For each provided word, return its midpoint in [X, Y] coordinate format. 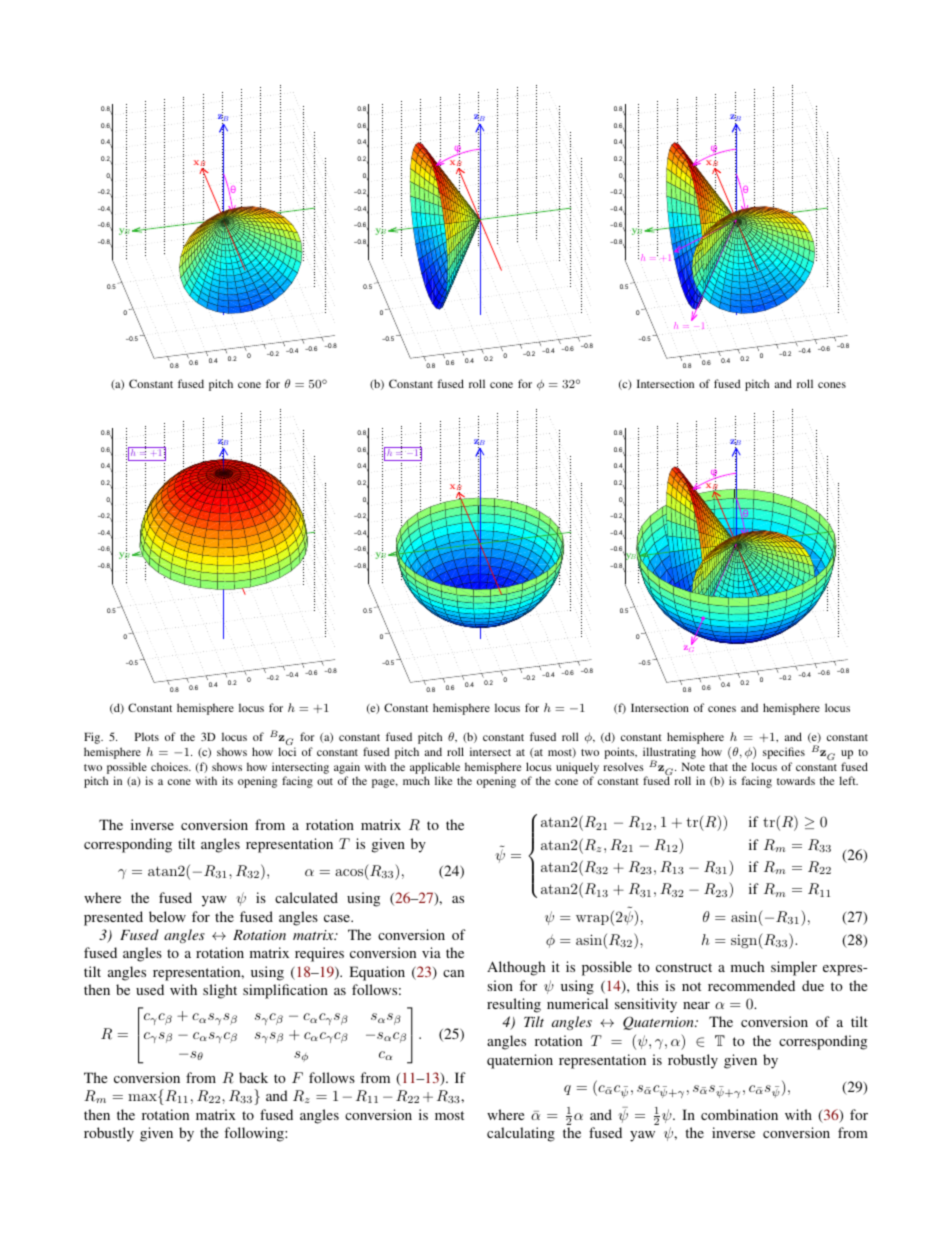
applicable [435, 769]
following [255, 1134]
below [167, 916]
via [431, 952]
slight [220, 991]
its [227, 780]
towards [796, 780]
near [696, 1005]
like [443, 780]
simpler [794, 968]
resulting [514, 1005]
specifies [784, 753]
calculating [521, 1134]
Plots [147, 736]
